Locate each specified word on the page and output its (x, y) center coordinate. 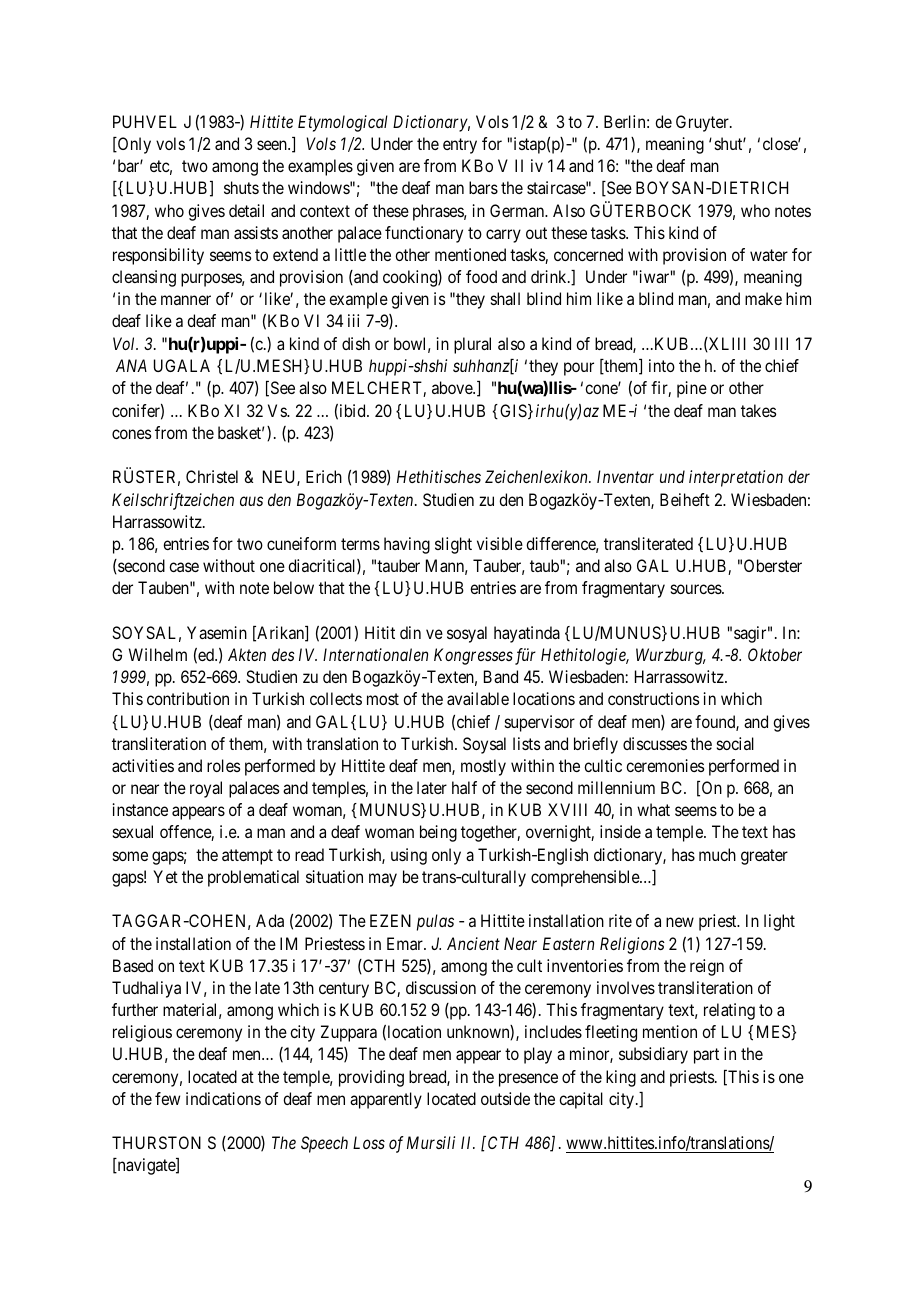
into (662, 365)
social (735, 743)
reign (707, 967)
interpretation (736, 478)
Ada (270, 920)
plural (472, 345)
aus (251, 501)
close (781, 143)
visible (500, 543)
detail (246, 210)
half (464, 787)
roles (223, 765)
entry (460, 146)
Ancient (473, 943)
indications (223, 1098)
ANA (131, 365)
